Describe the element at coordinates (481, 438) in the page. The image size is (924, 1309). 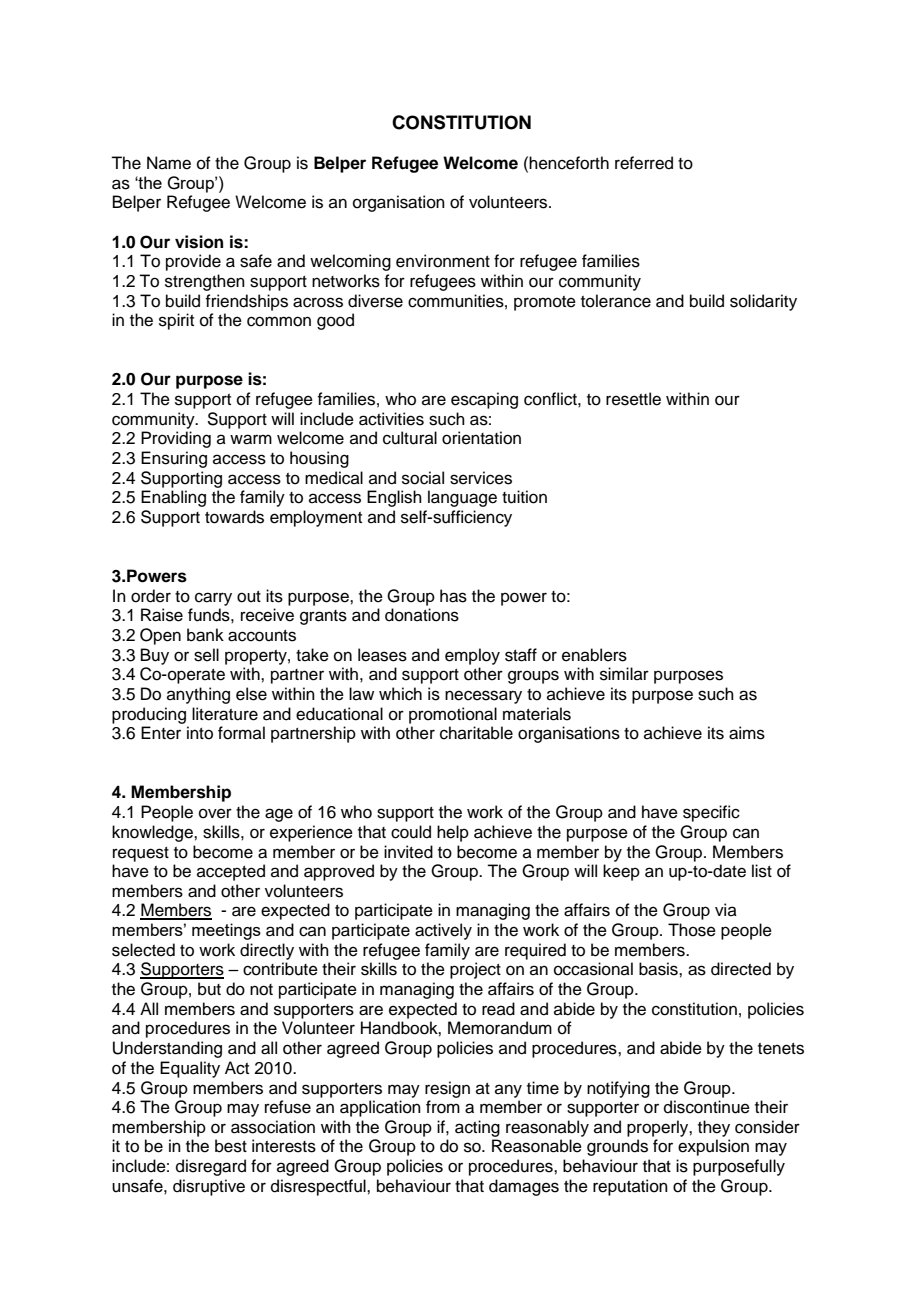
I see `orientation` at that location.
